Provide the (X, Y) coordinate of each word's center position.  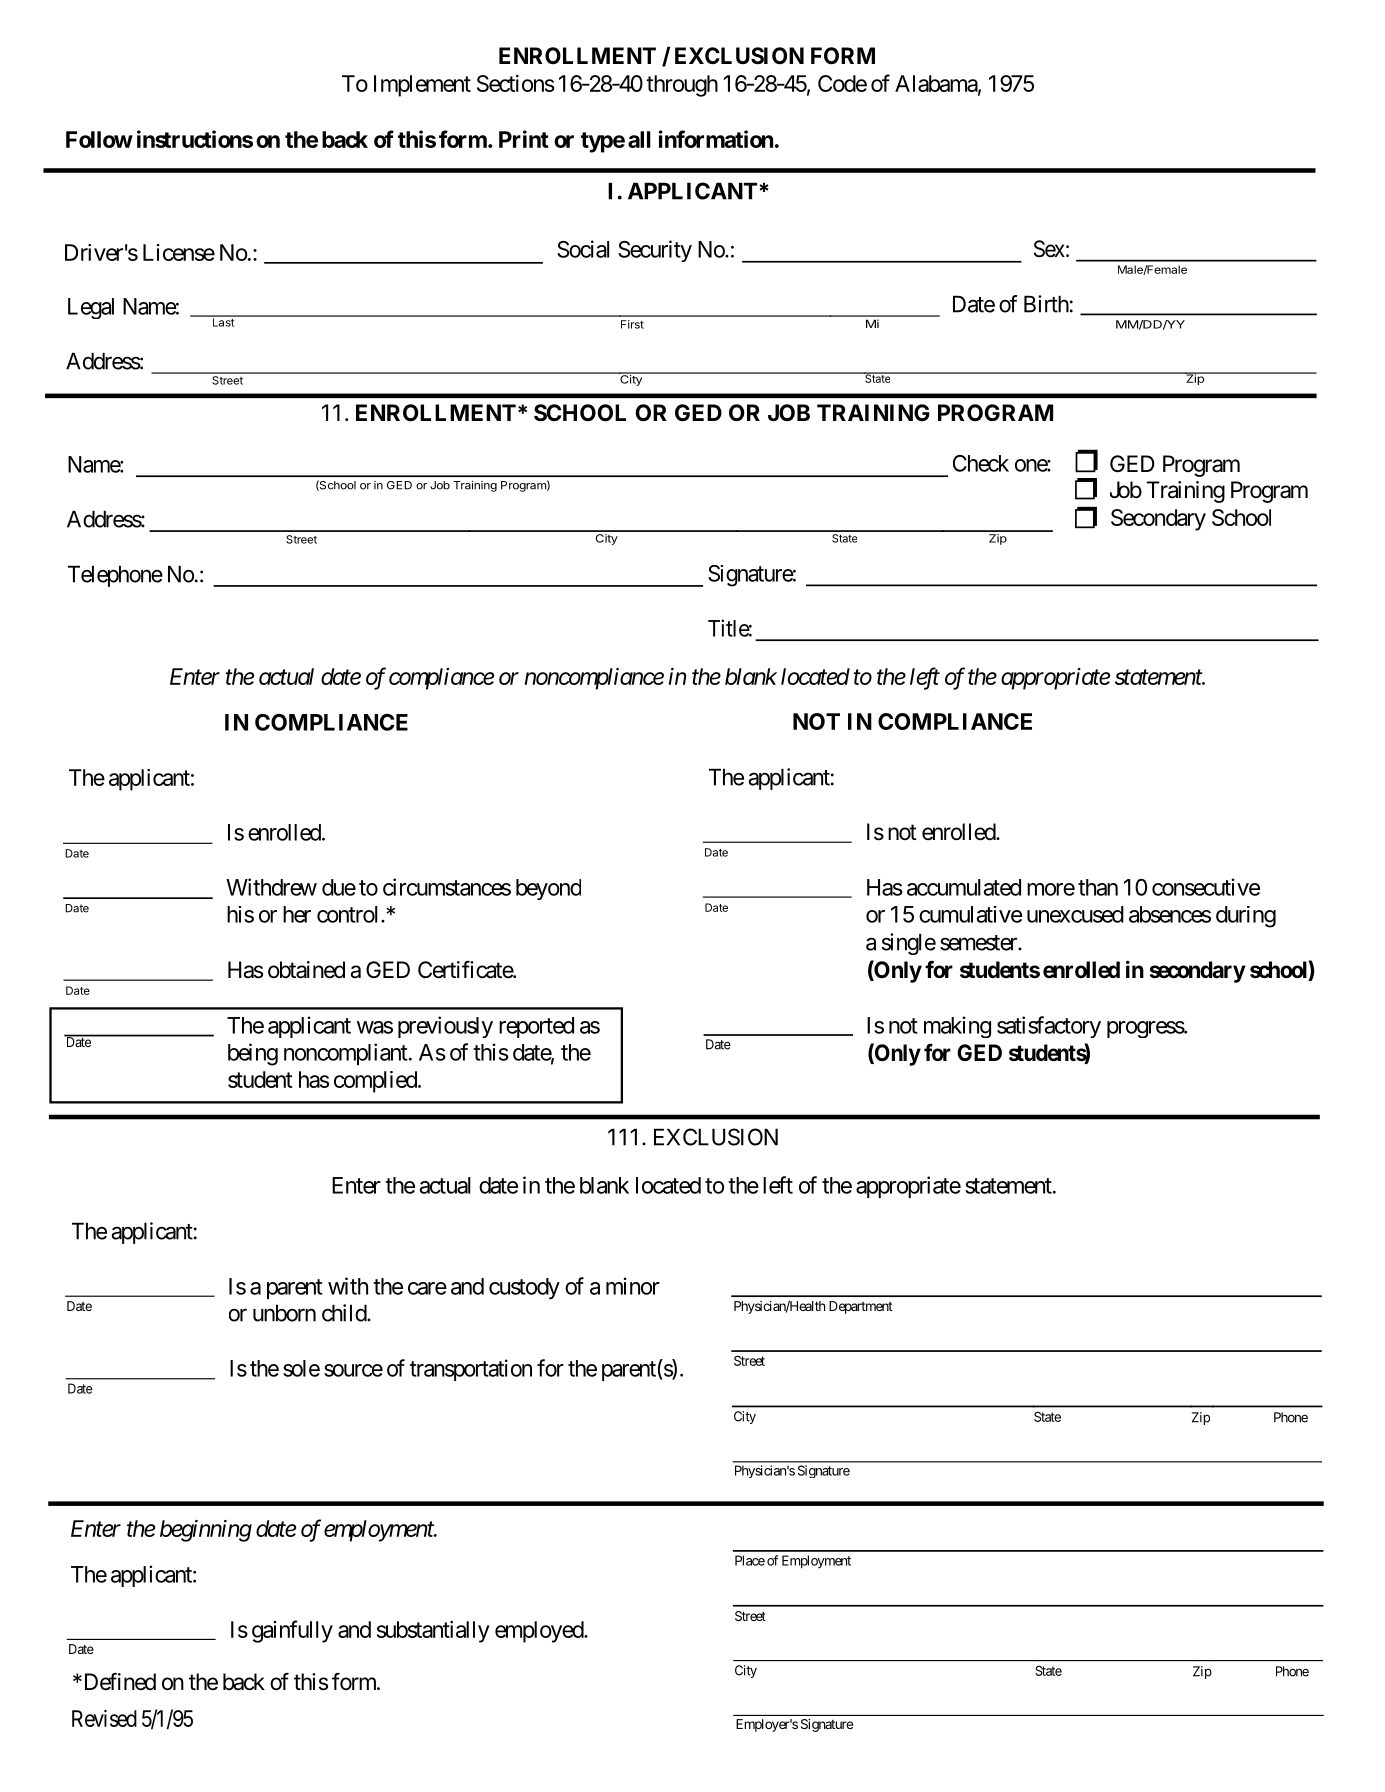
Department (861, 1307)
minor (633, 1286)
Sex (1049, 249)
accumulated (964, 887)
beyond (548, 889)
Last (223, 321)
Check (981, 463)
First (632, 324)
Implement (422, 86)
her (297, 914)
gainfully (292, 1631)
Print (524, 139)
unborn (284, 1313)
